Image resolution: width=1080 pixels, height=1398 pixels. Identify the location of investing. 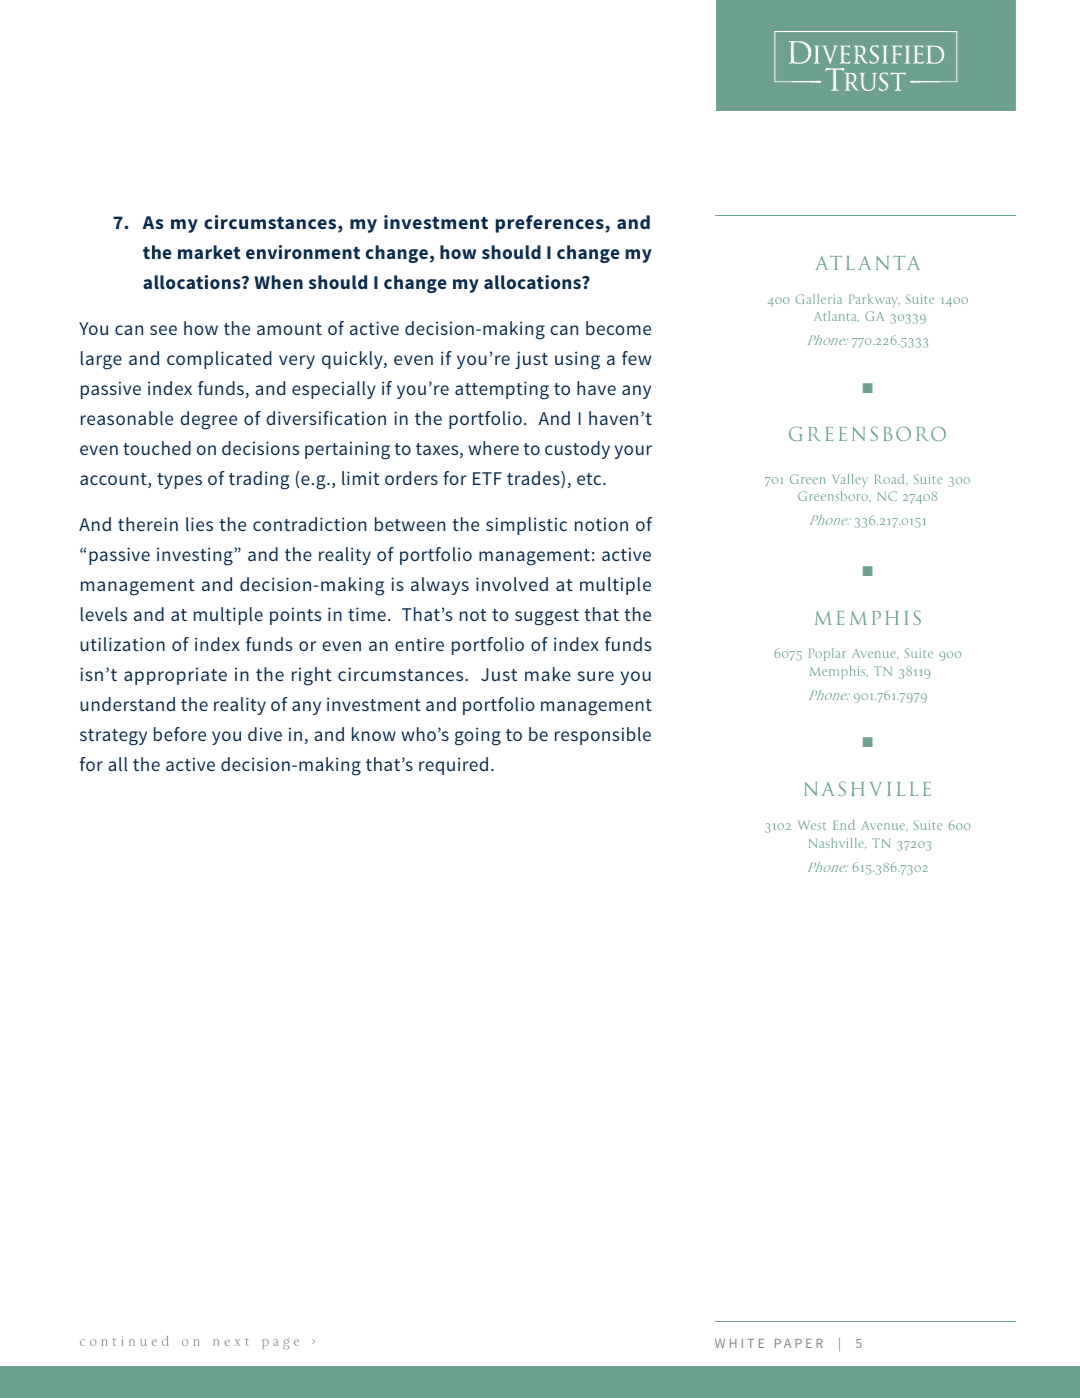
(195, 556).
